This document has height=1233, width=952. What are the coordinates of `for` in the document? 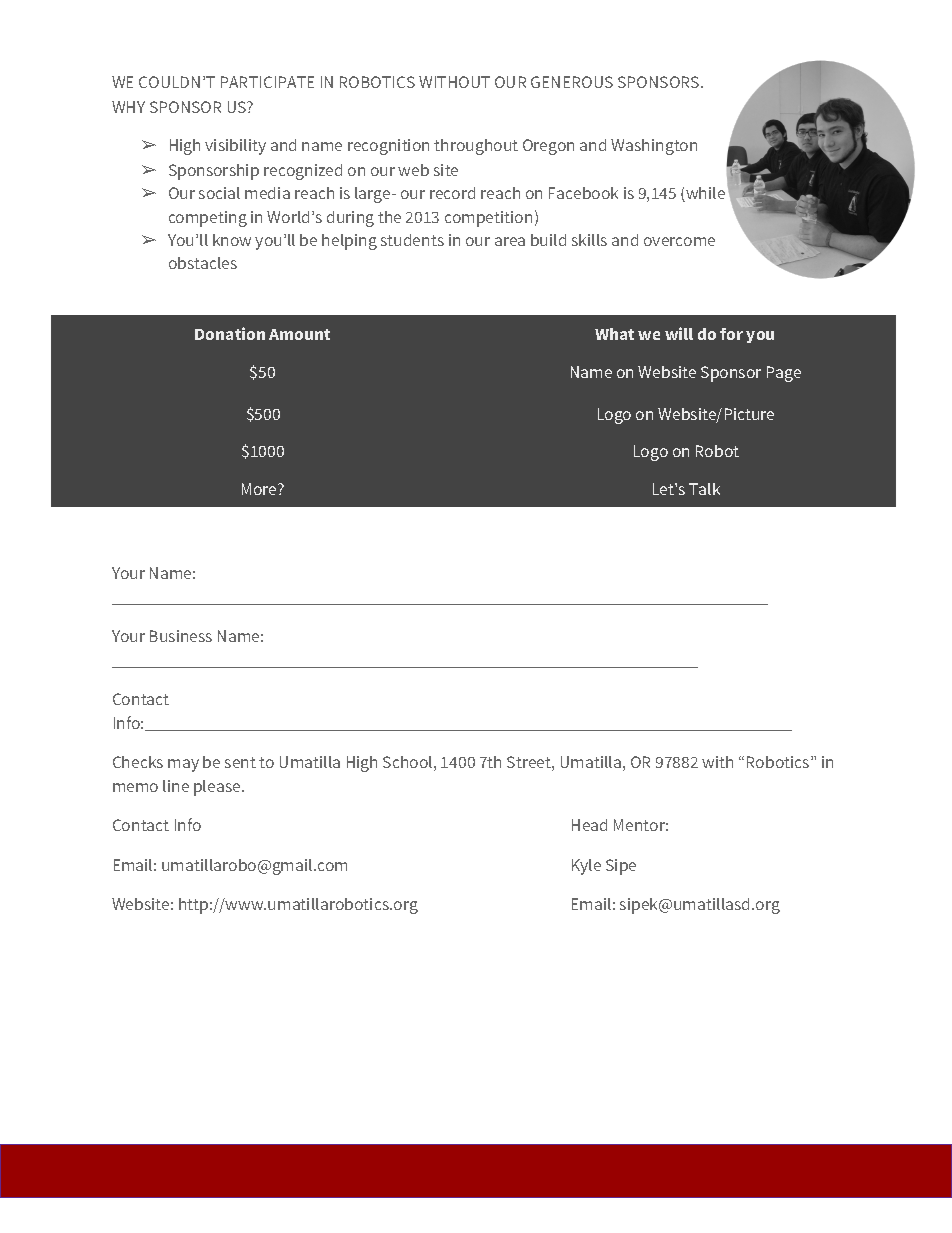 It's located at (731, 334).
